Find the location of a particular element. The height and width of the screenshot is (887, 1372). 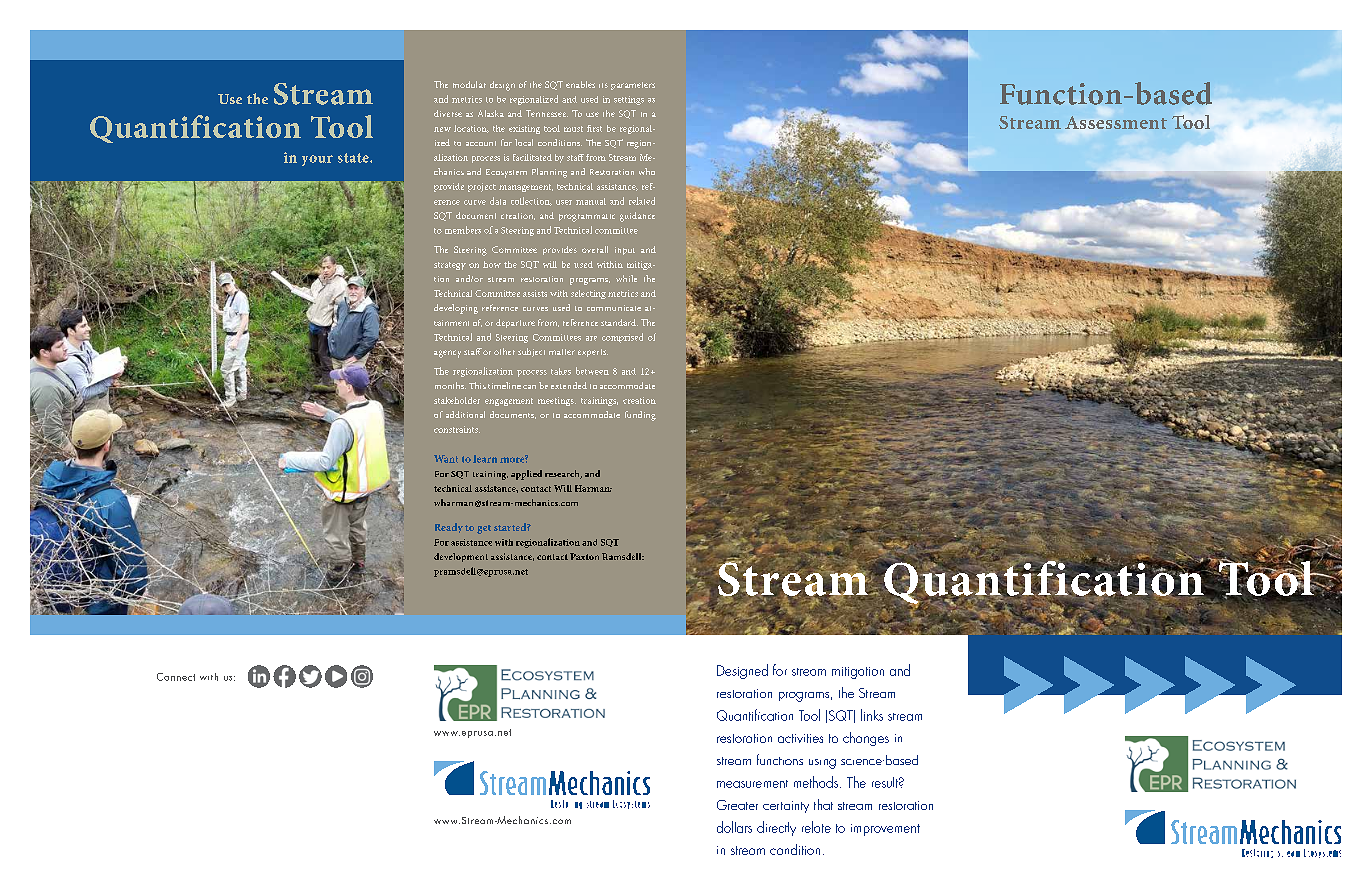

Connect is located at coordinates (176, 677).
